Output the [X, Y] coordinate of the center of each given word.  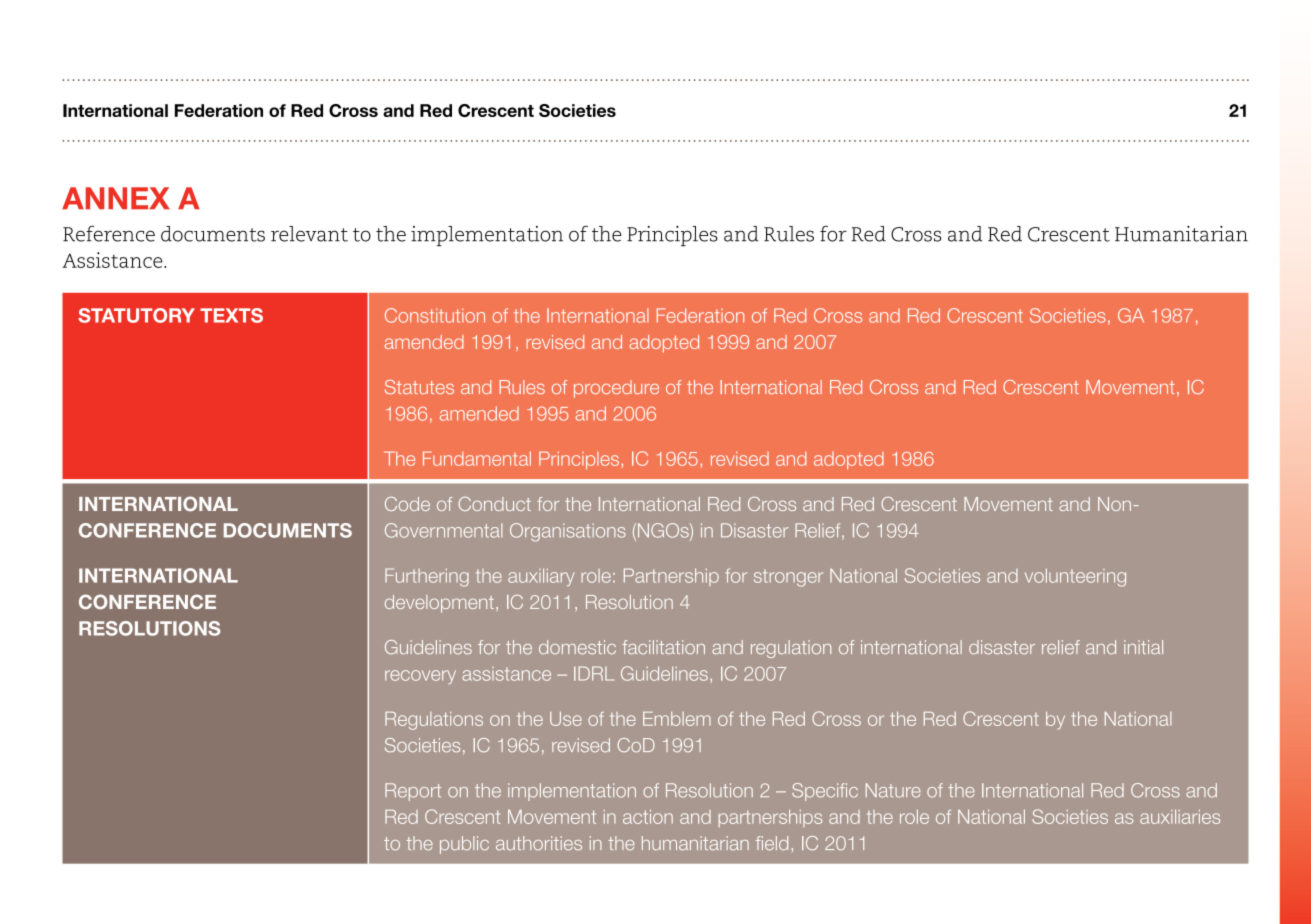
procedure [616, 389]
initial [1143, 647]
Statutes [419, 387]
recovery [420, 677]
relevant [309, 234]
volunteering [1075, 577]
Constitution [435, 315]
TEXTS [231, 315]
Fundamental [477, 458]
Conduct [494, 504]
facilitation [663, 647]
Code [407, 504]
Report [413, 792]
